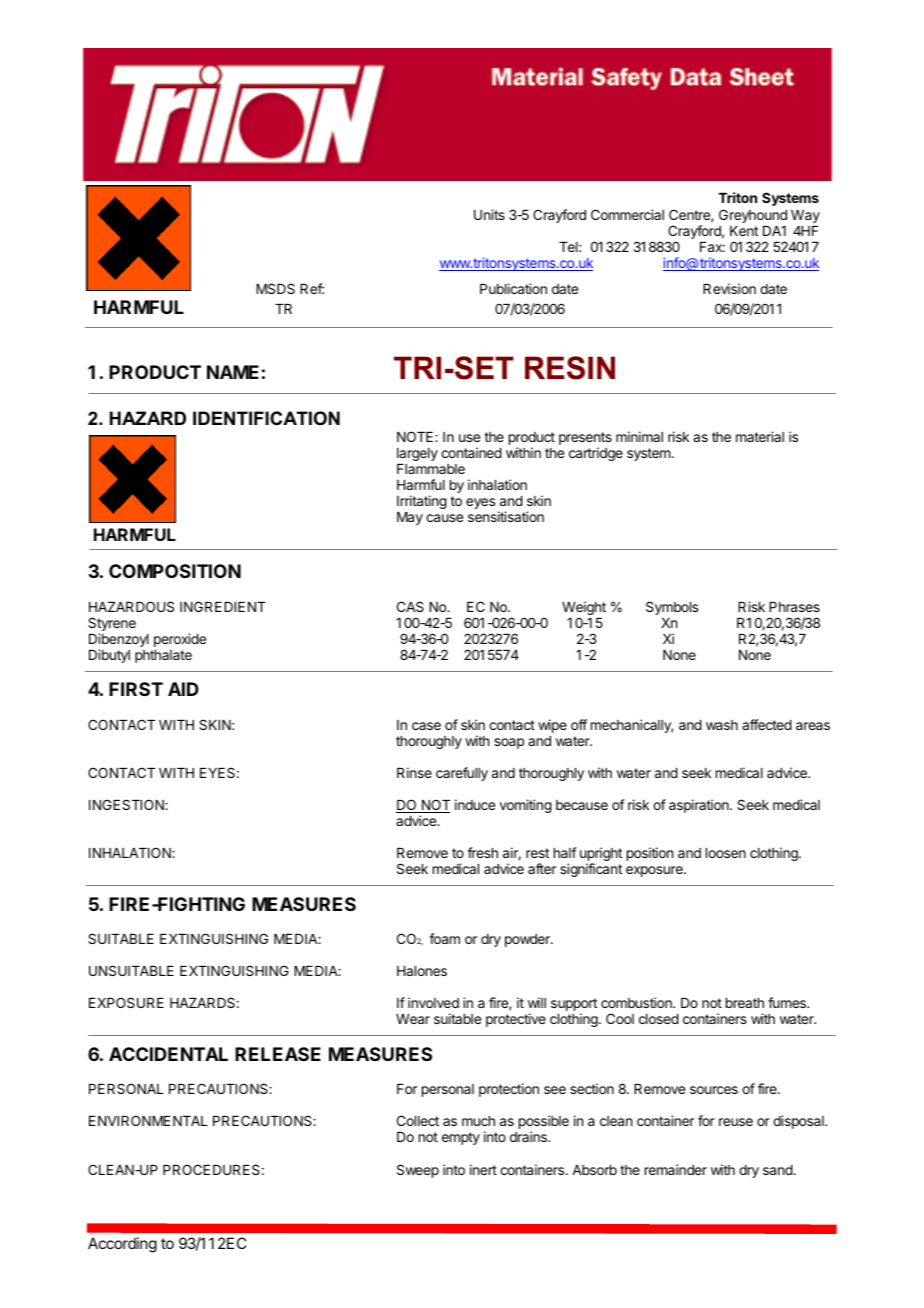 The width and height of the page is (924, 1308). I want to click on loosen, so click(726, 853).
